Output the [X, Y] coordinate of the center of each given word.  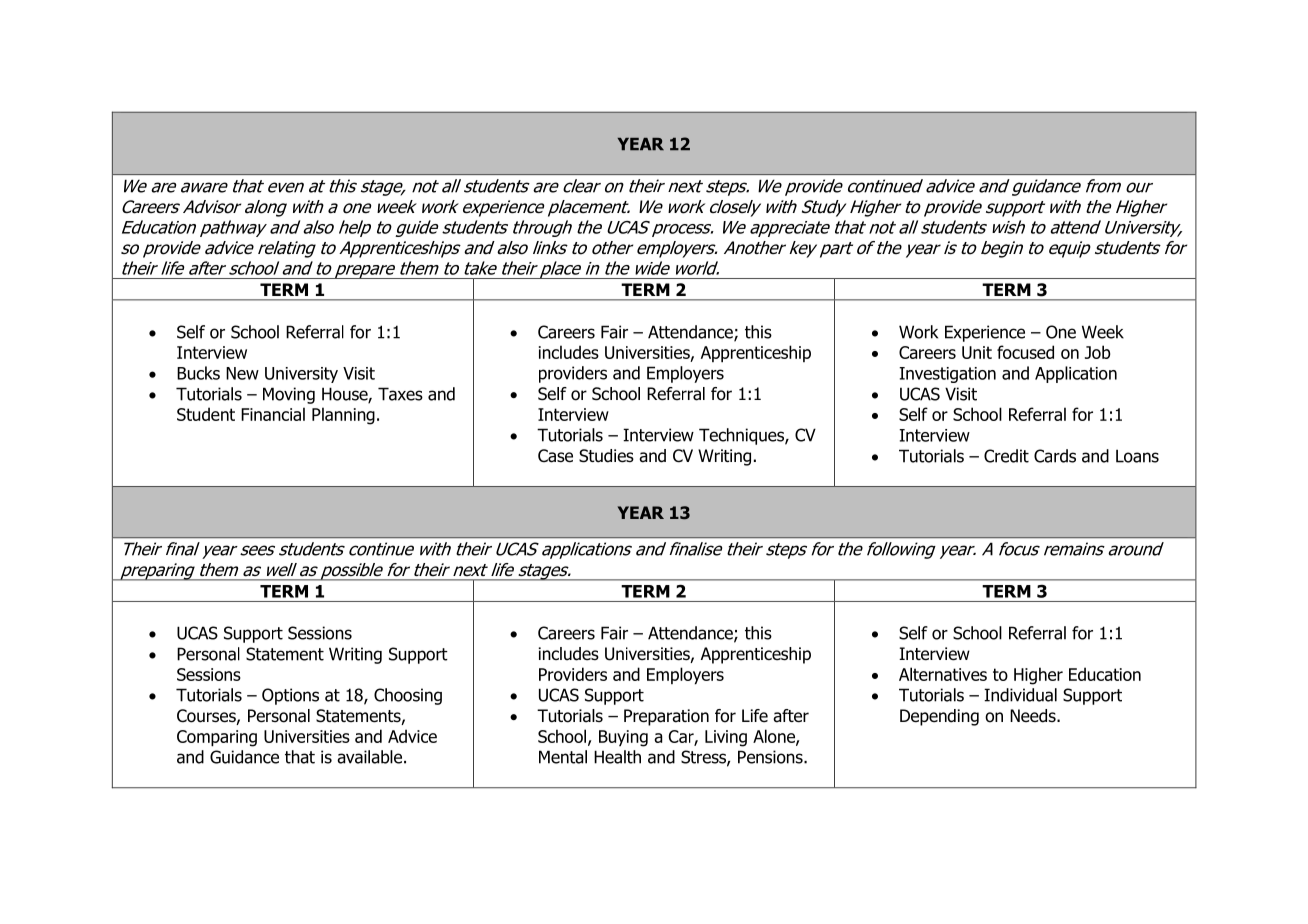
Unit [977, 352]
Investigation [947, 375]
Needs [1034, 716]
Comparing [217, 738]
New [242, 373]
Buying [623, 738]
